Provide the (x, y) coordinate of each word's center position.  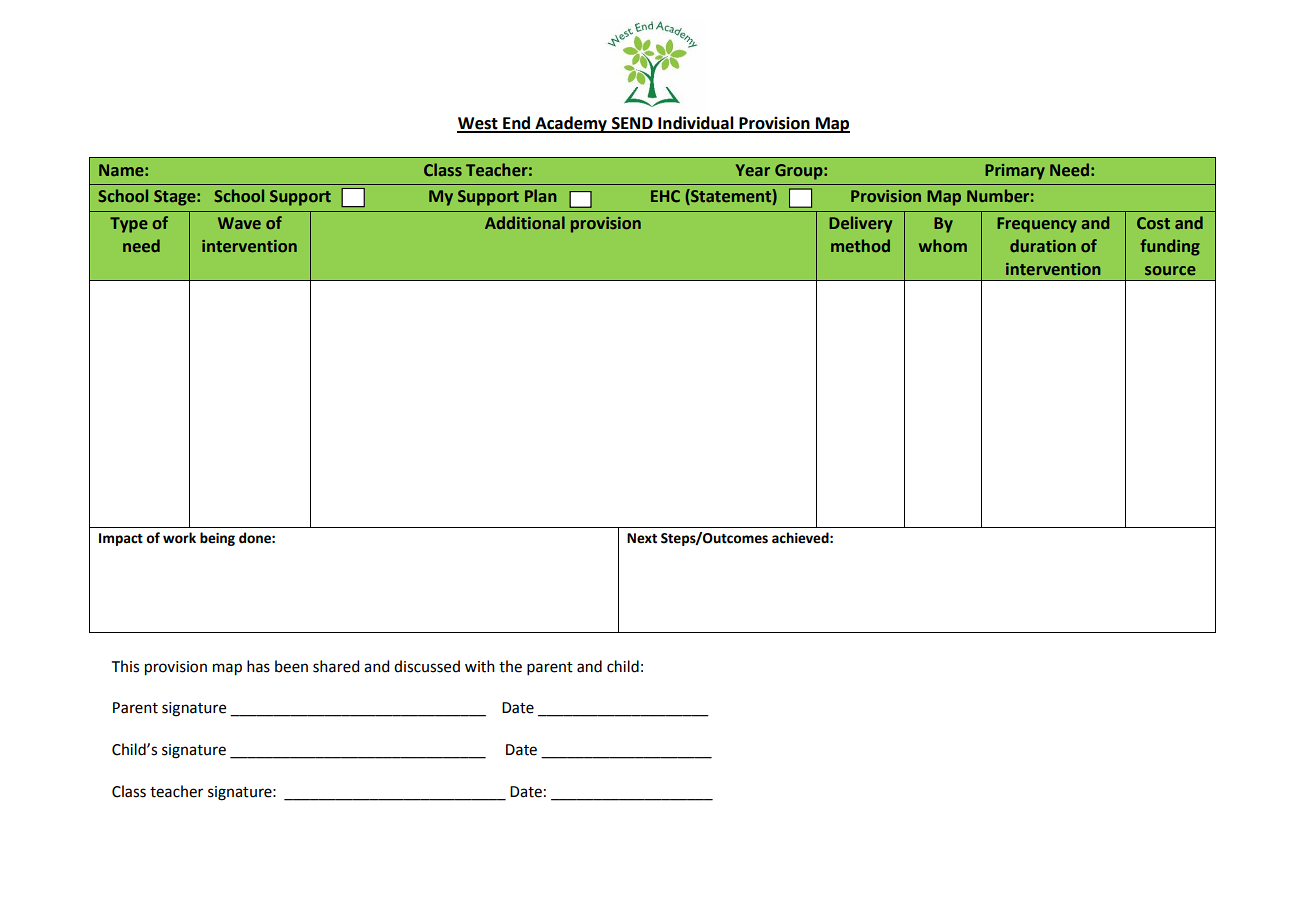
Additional (525, 222)
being (217, 539)
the (510, 666)
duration (1043, 245)
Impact (121, 539)
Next (642, 538)
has (258, 666)
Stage (176, 198)
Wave (239, 223)
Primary (1015, 172)
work (179, 538)
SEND (632, 124)
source (1170, 270)
